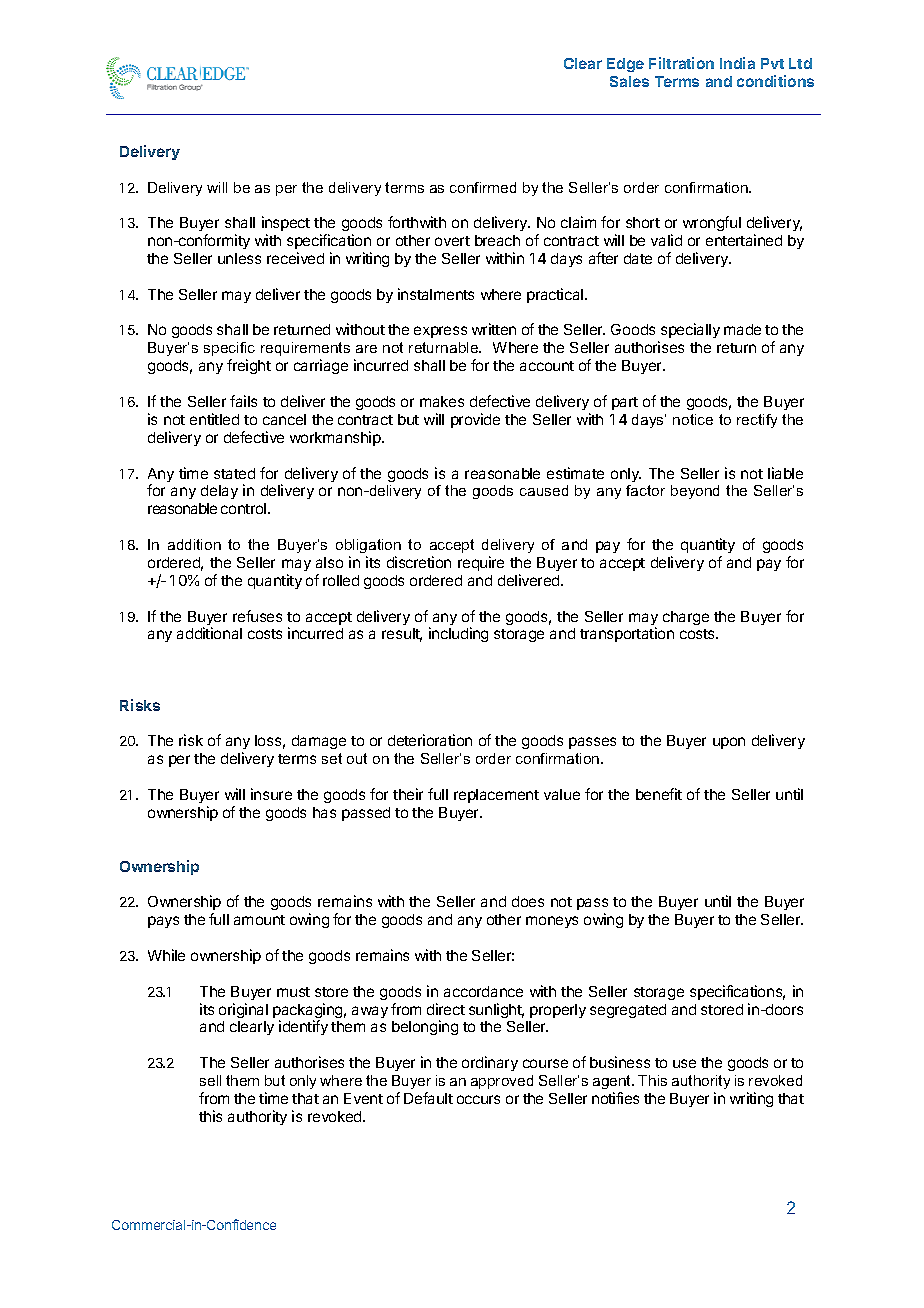  I want to click on stated, so click(234, 473).
